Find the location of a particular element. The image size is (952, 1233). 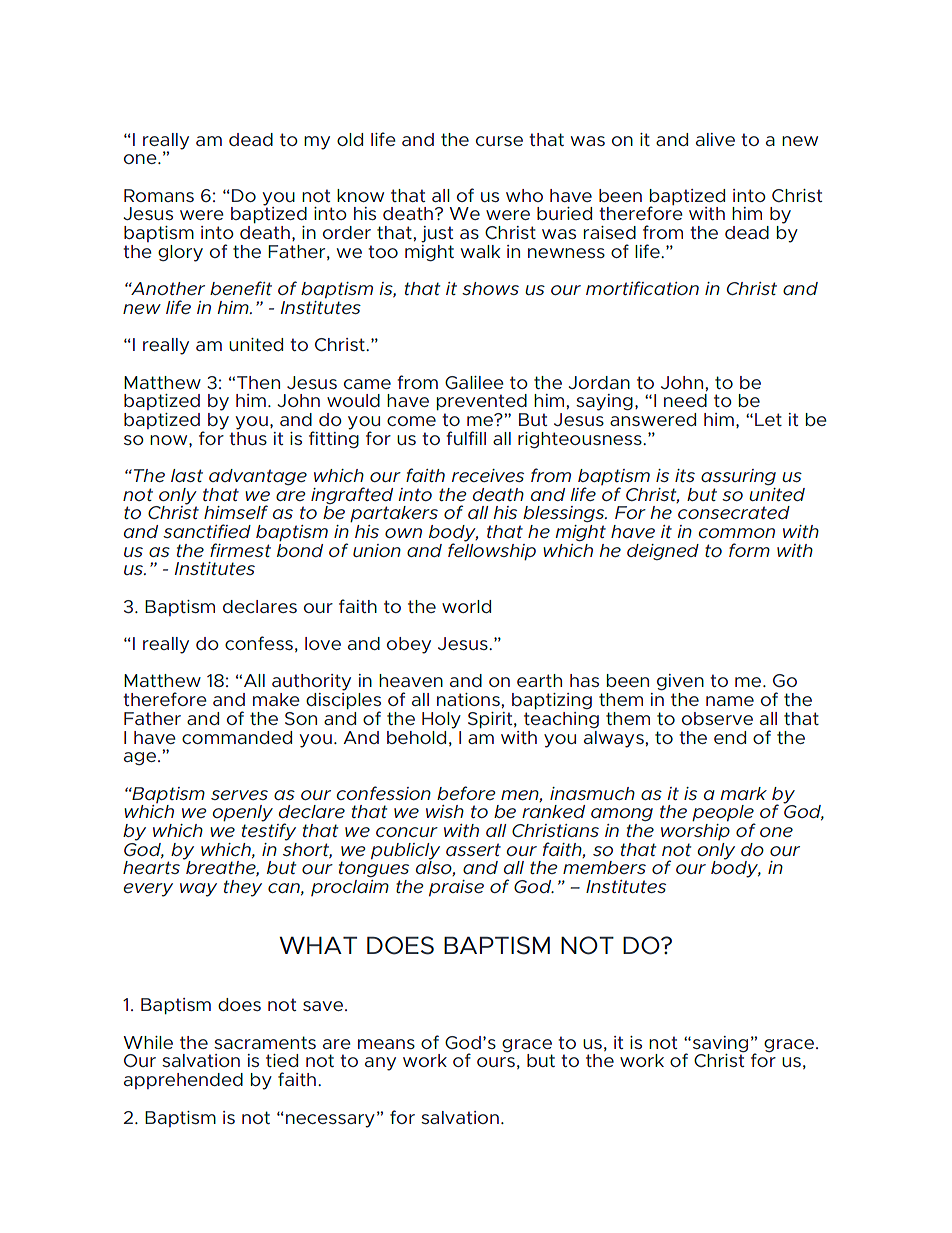

alive is located at coordinates (715, 139).
